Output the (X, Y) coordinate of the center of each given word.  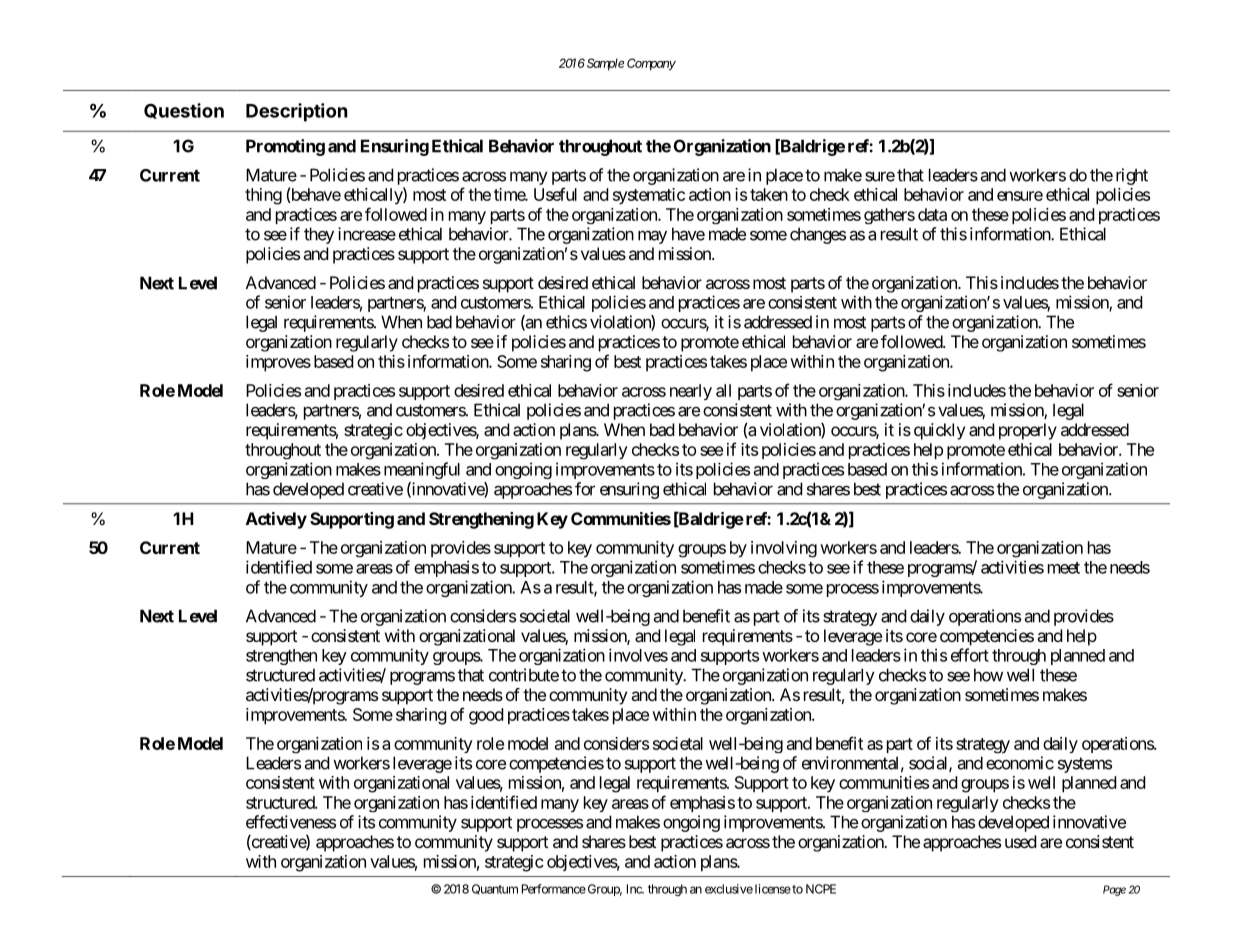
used (1021, 841)
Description (297, 112)
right (1132, 176)
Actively (276, 520)
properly (1028, 431)
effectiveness (291, 822)
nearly (691, 392)
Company (651, 64)
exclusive (729, 889)
